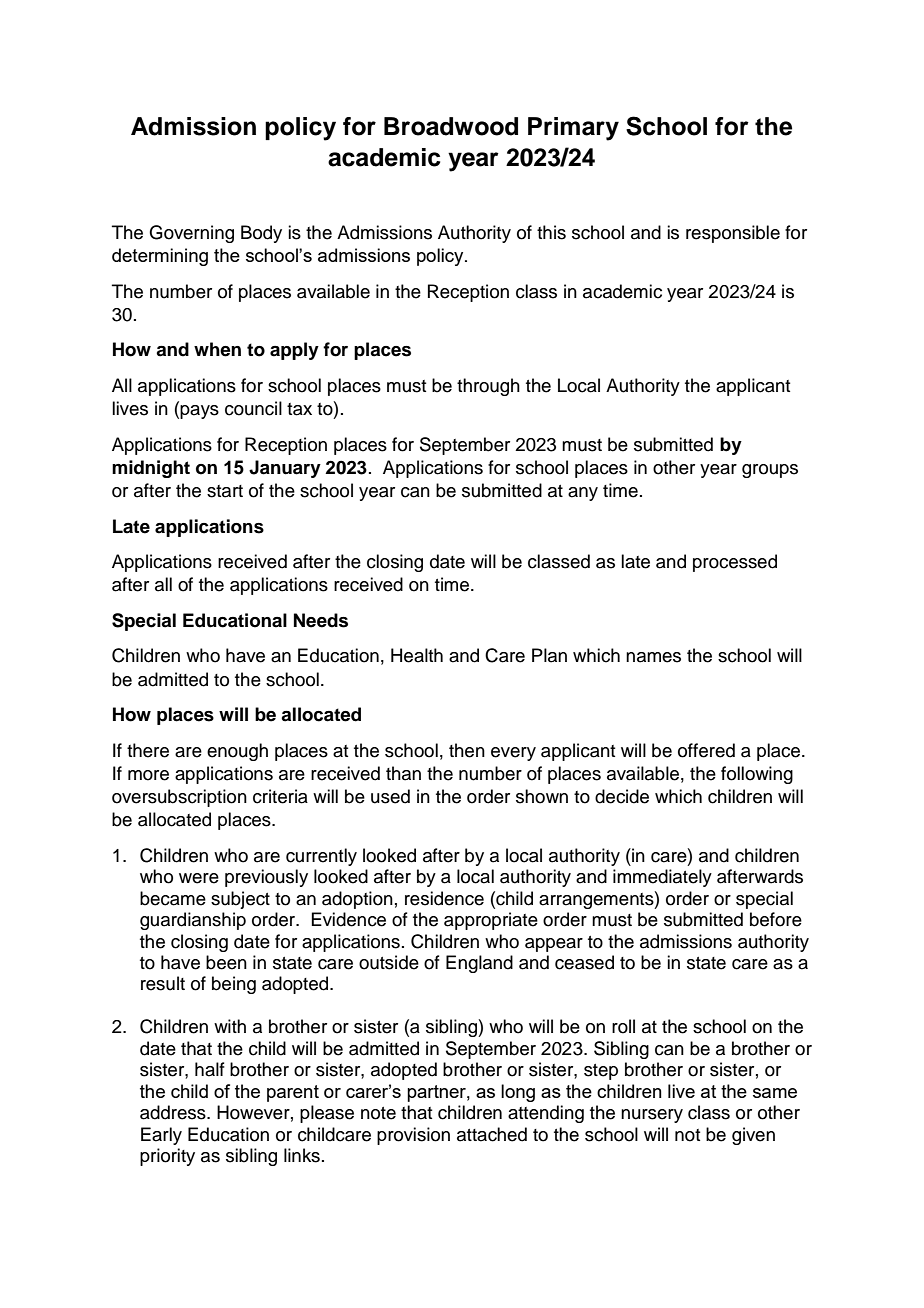 The image size is (924, 1308). Describe the element at coordinates (225, 491) in the document. I see `start` at that location.
